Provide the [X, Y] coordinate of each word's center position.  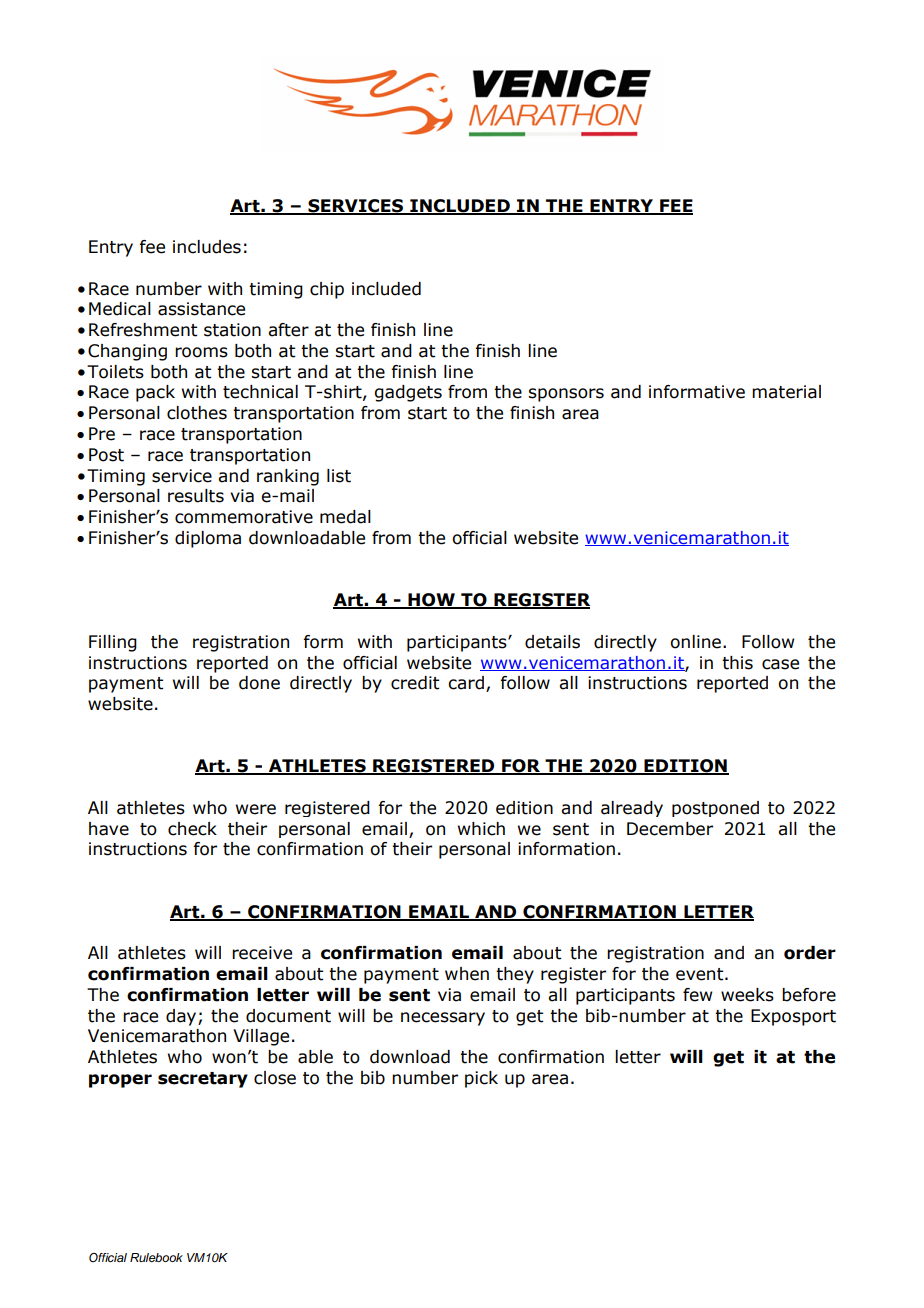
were [256, 809]
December [670, 829]
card [466, 683]
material [786, 392]
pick [481, 1079]
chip [327, 290]
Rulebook [156, 1257]
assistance [201, 309]
